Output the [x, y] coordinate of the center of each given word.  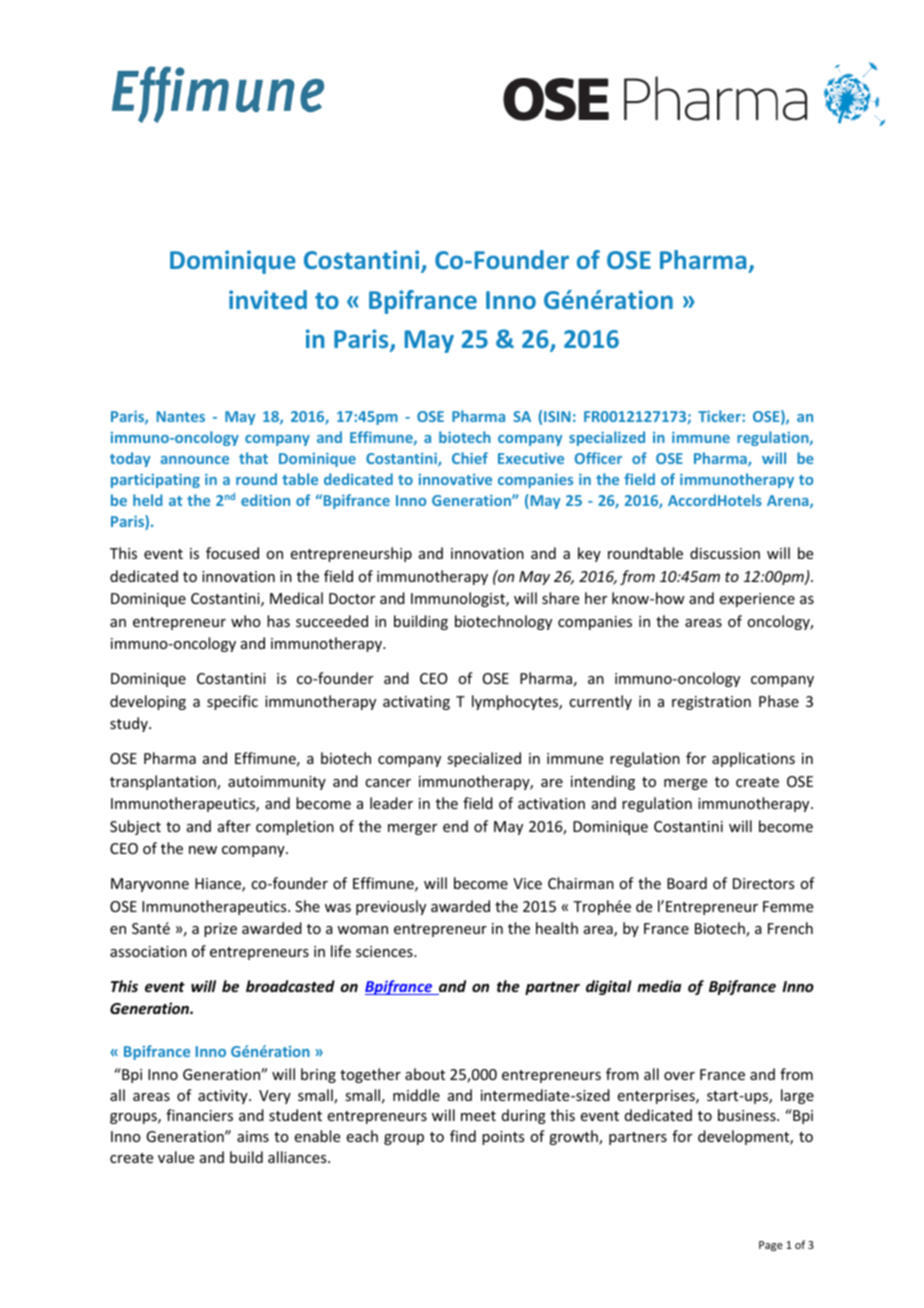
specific [232, 702]
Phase [779, 701]
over [679, 1076]
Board [687, 883]
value [176, 1157]
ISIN [557, 416]
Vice [527, 883]
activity [224, 1097]
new [203, 850]
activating [416, 703]
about [425, 1074]
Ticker [720, 416]
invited [268, 299]
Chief [470, 458]
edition [265, 500]
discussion [725, 553]
